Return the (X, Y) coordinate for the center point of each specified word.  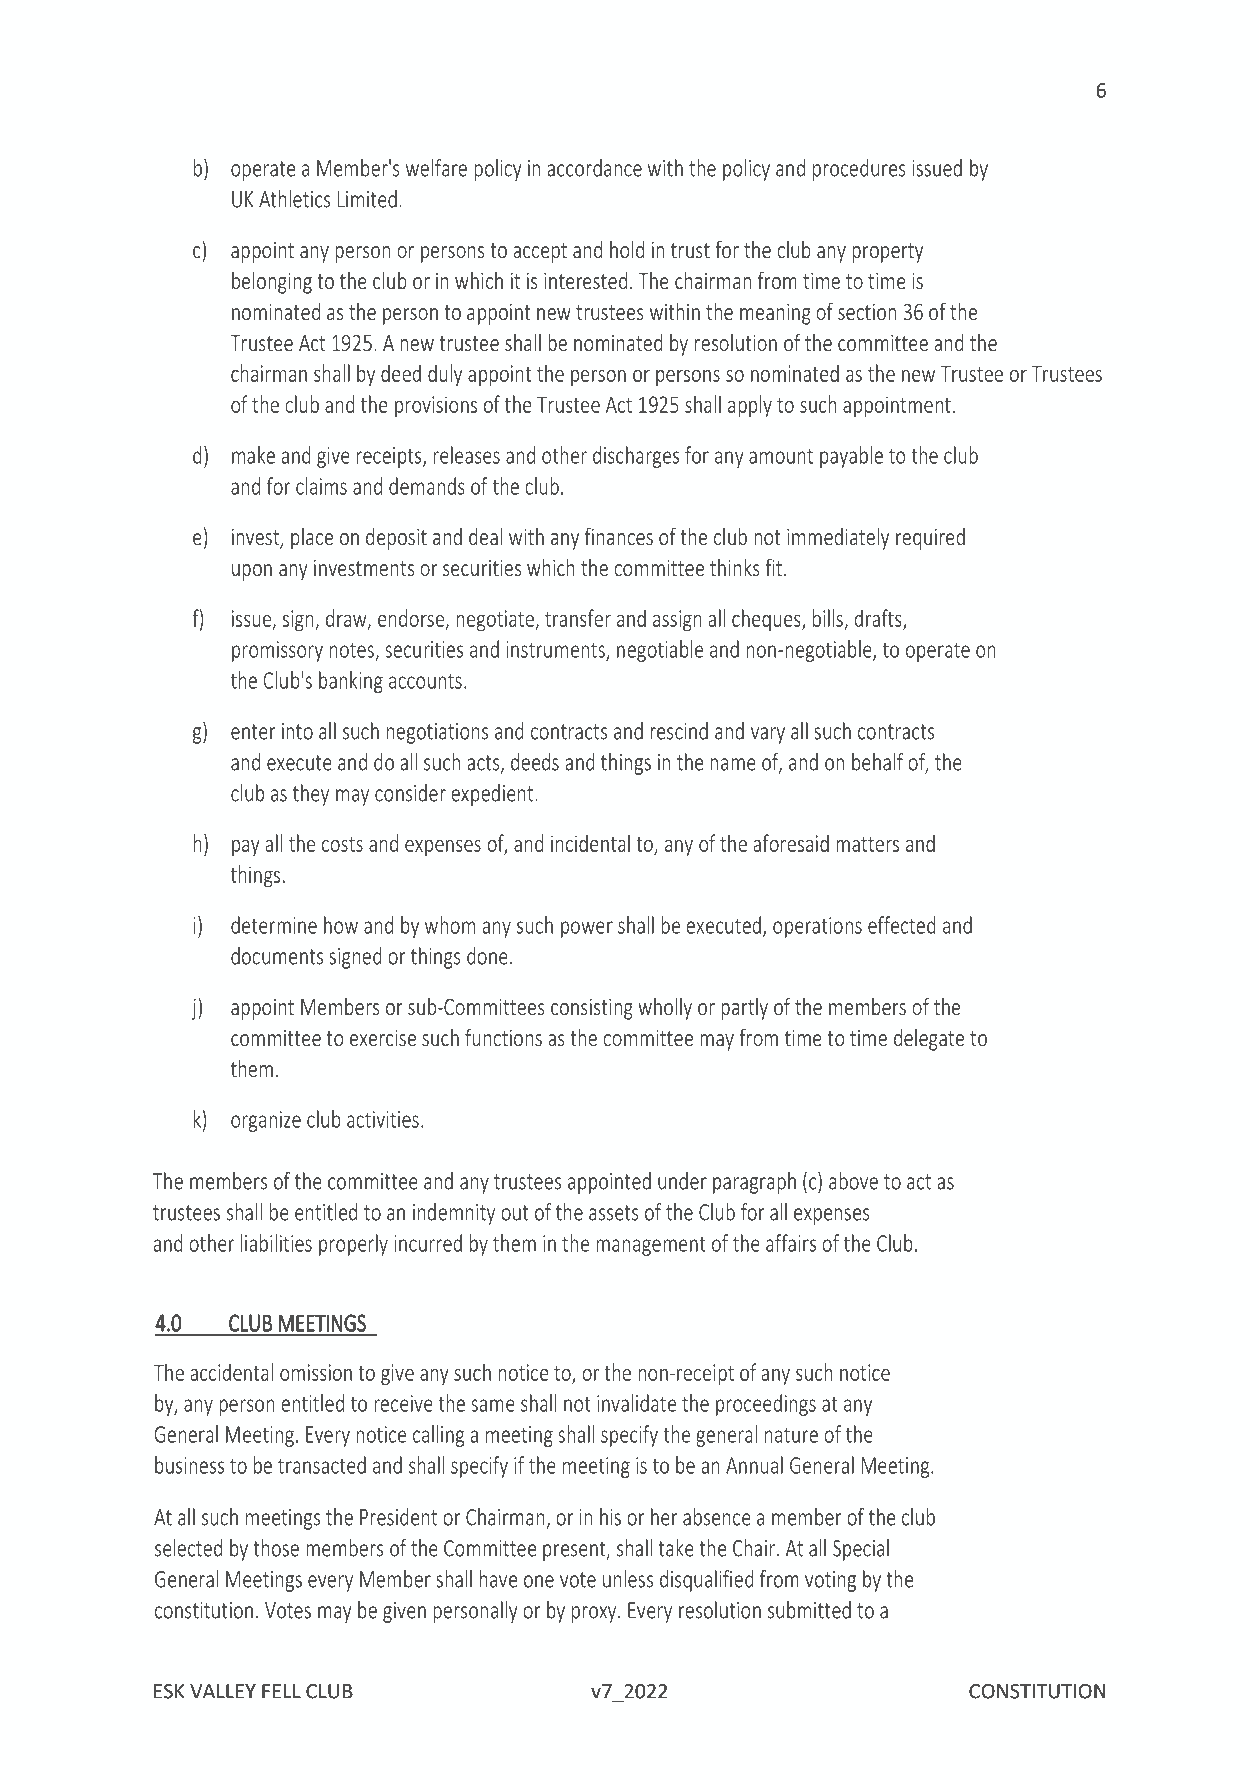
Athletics (294, 199)
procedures (859, 170)
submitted (809, 1610)
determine (274, 925)
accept (540, 253)
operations (817, 927)
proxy (595, 1614)
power (587, 929)
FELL (281, 1691)
